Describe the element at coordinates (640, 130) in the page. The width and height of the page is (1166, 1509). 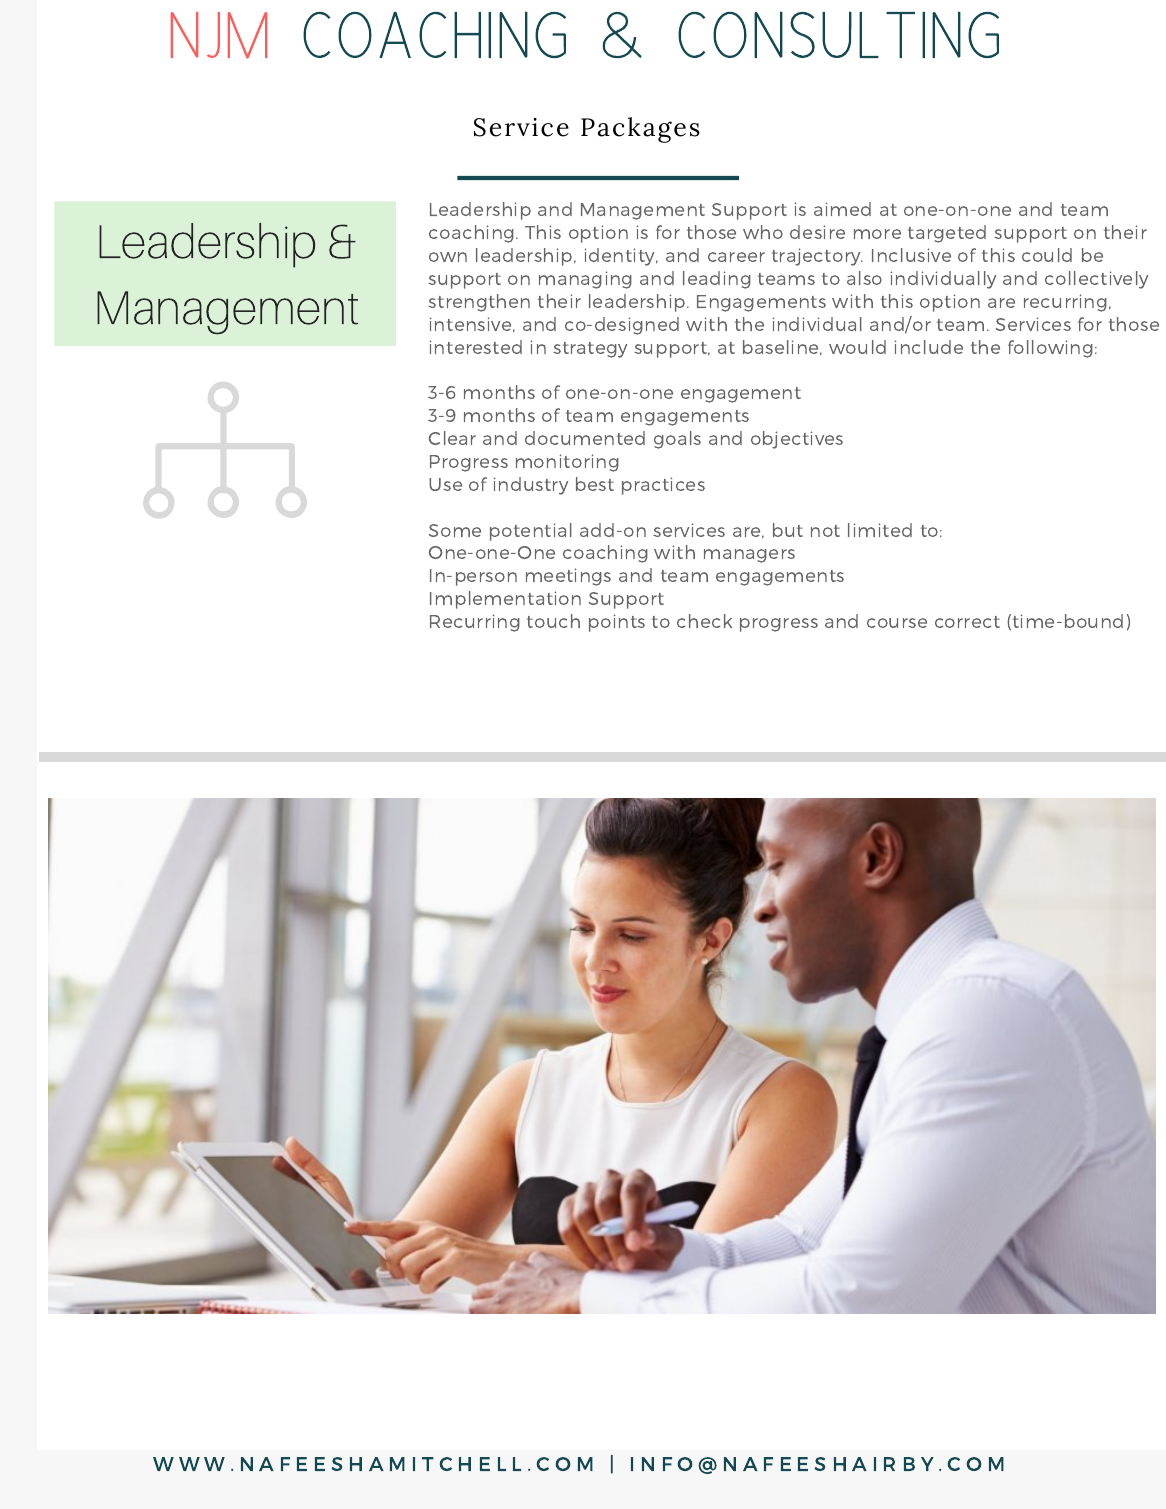
I see `Packages` at that location.
